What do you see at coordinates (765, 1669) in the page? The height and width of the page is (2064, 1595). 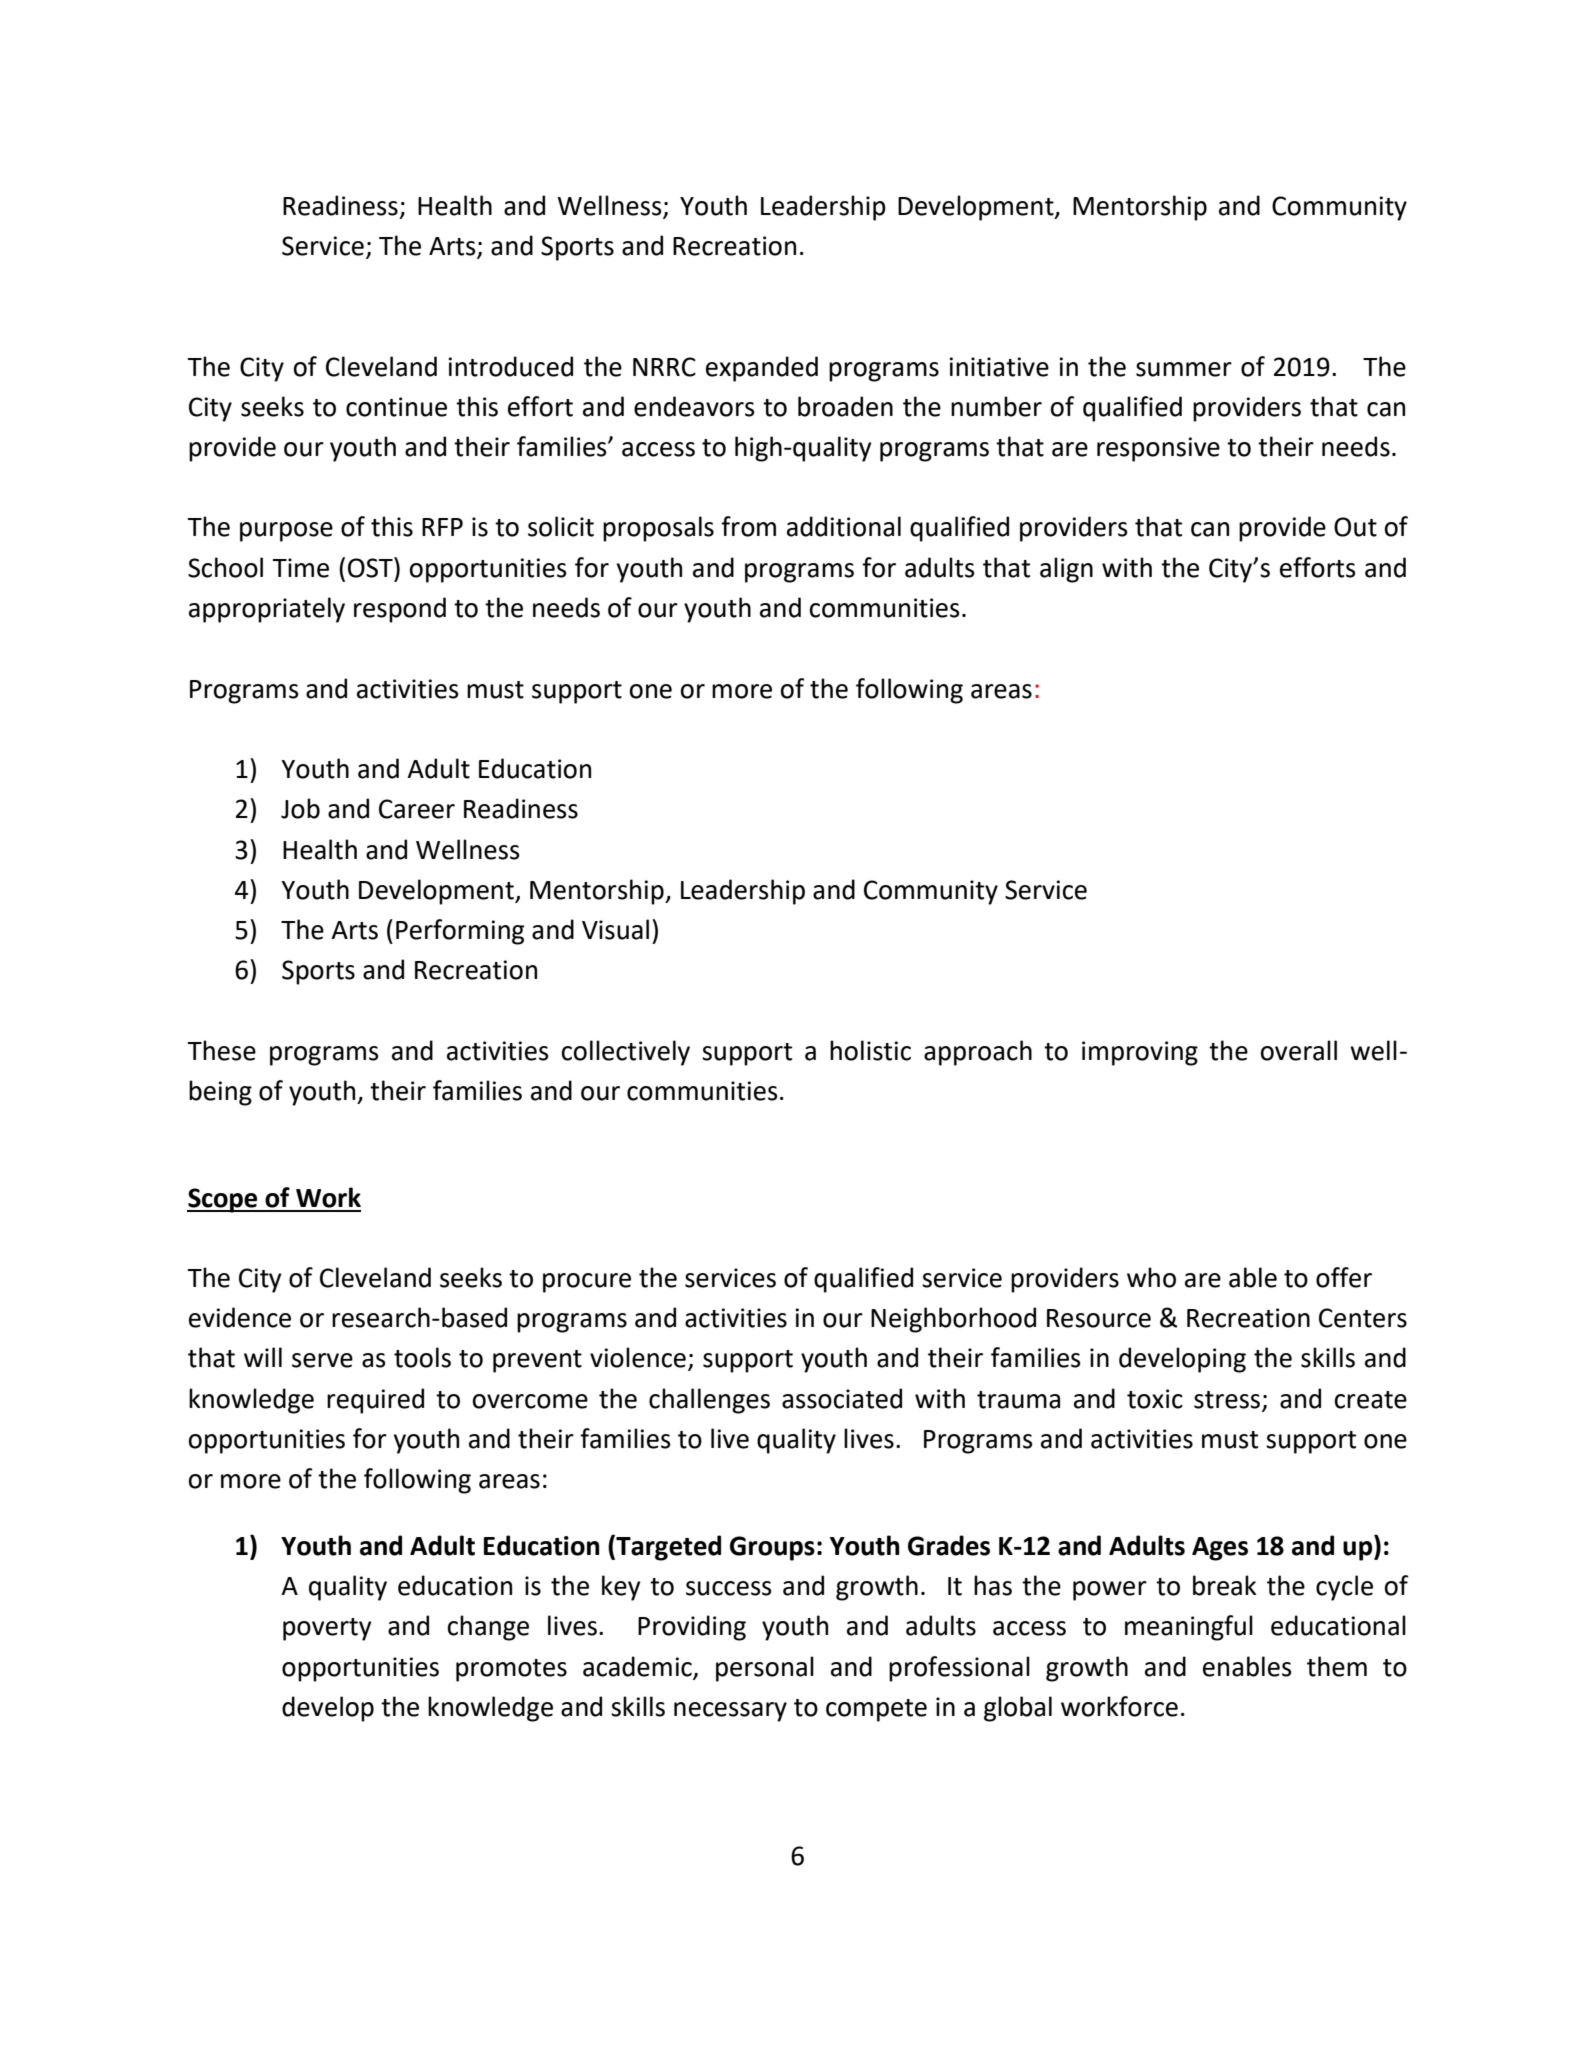 I see `personal` at bounding box center [765, 1669].
